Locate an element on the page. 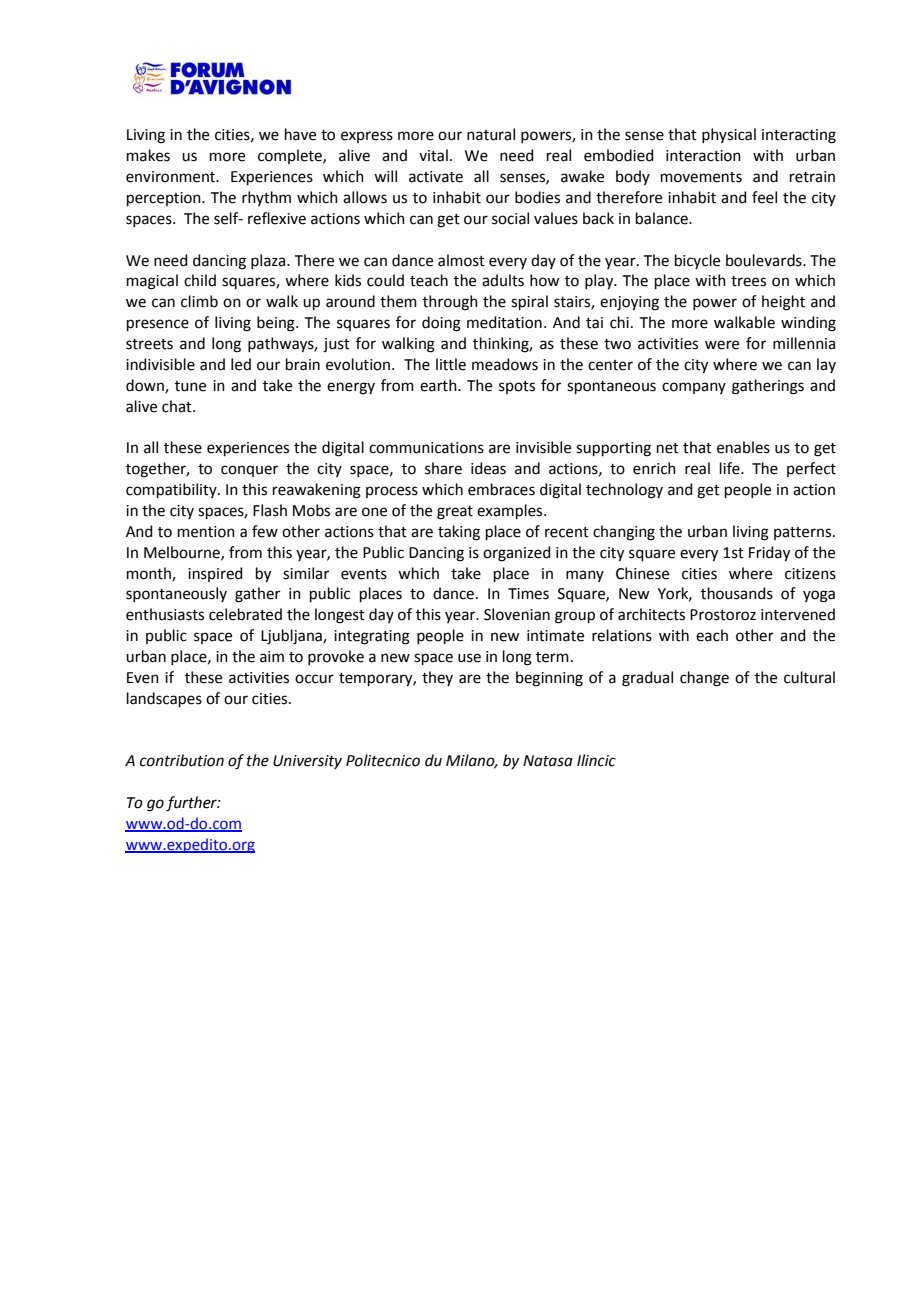 The image size is (924, 1308). contribution is located at coordinates (182, 760).
